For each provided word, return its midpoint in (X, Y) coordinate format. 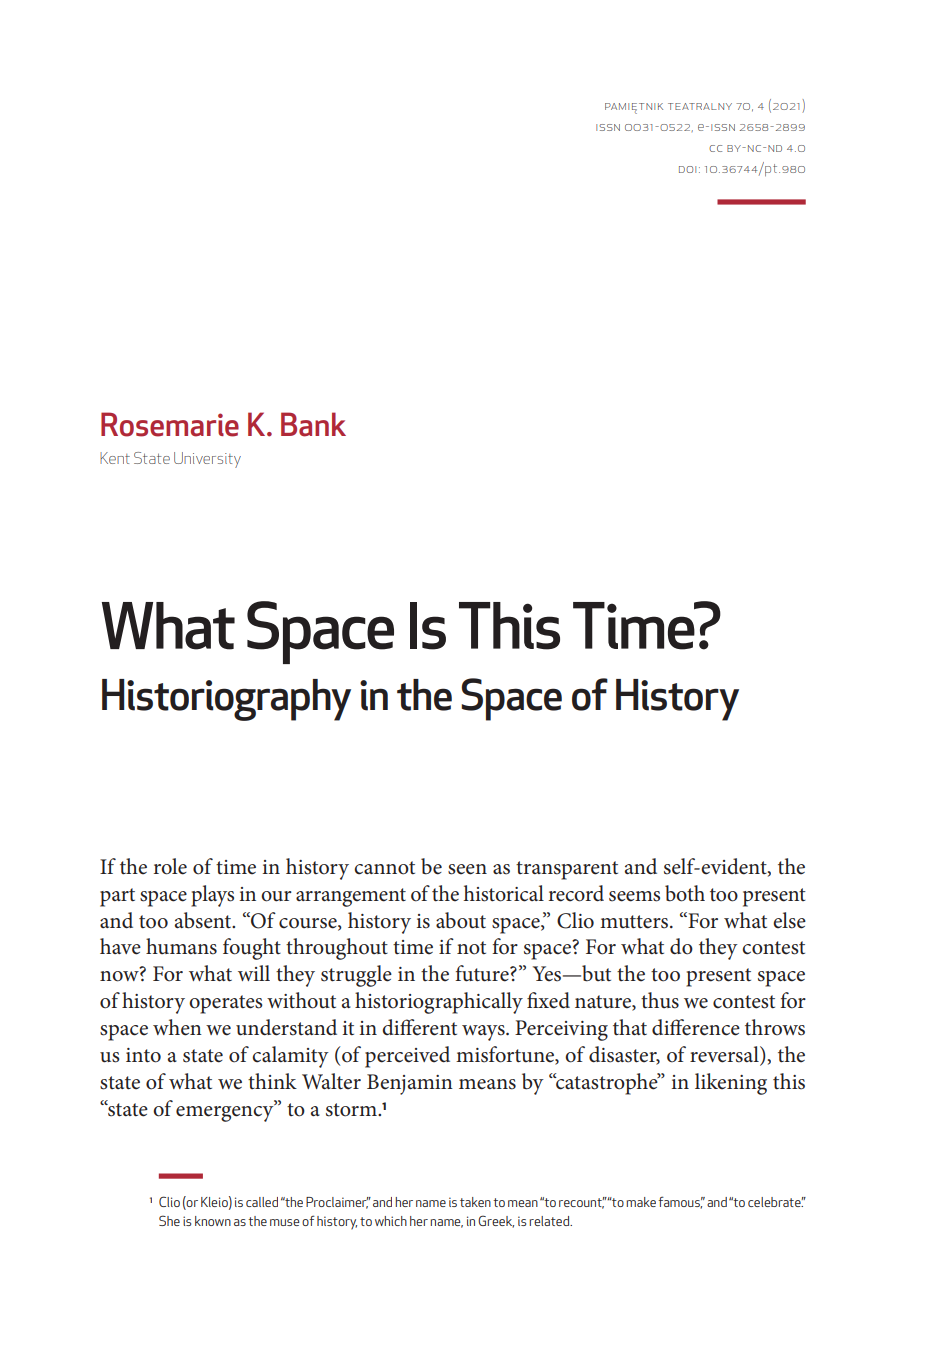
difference (696, 1027)
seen (467, 869)
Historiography (226, 700)
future (483, 973)
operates (225, 1004)
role (170, 866)
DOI (687, 169)
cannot (384, 868)
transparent (567, 870)
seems (634, 896)
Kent (115, 458)
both (685, 893)
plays (212, 896)
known (213, 1221)
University (207, 460)
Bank (313, 424)
